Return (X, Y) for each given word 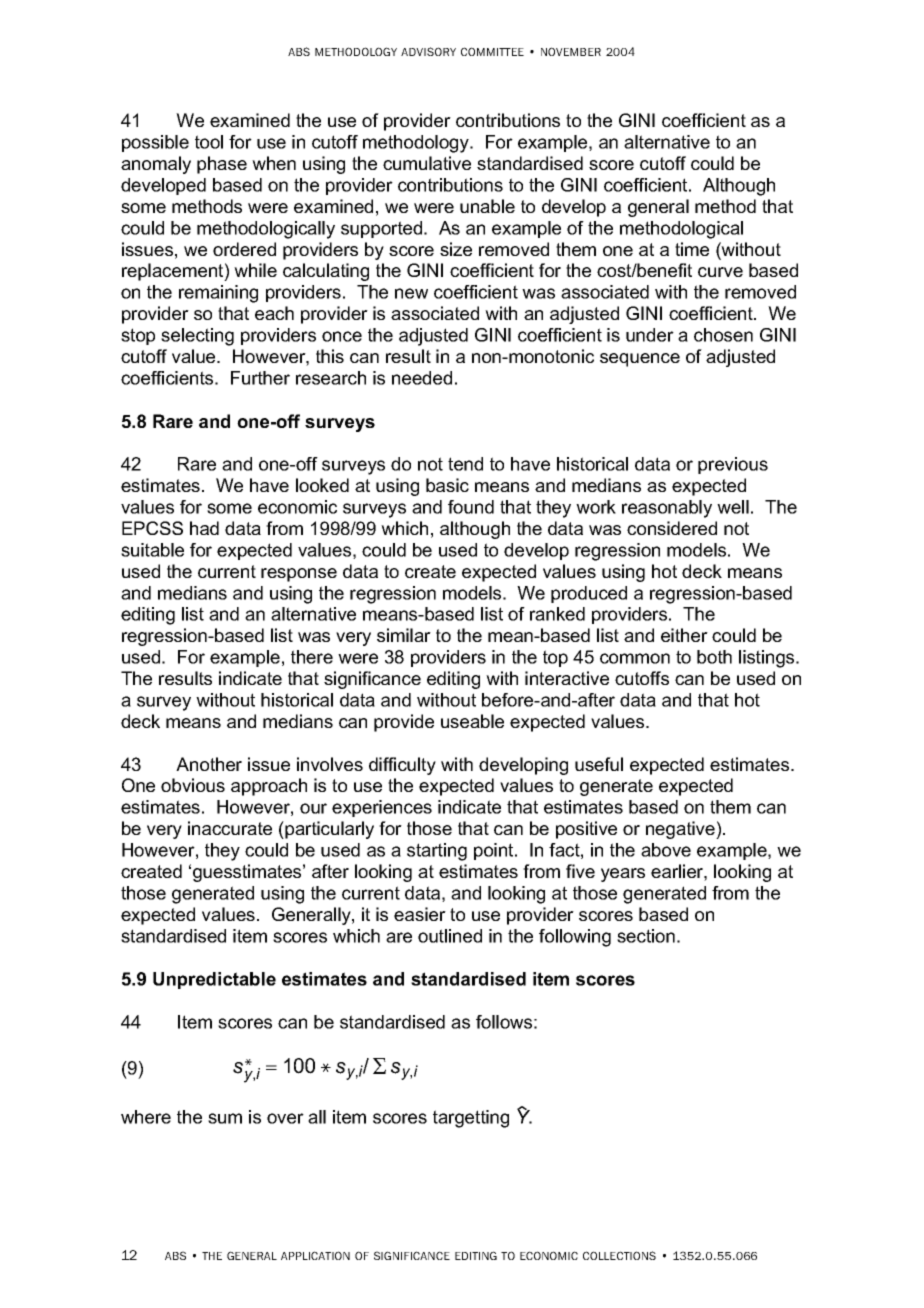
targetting (471, 1119)
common (635, 658)
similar (404, 635)
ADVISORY (428, 51)
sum (225, 1118)
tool (209, 142)
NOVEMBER (571, 51)
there (312, 657)
